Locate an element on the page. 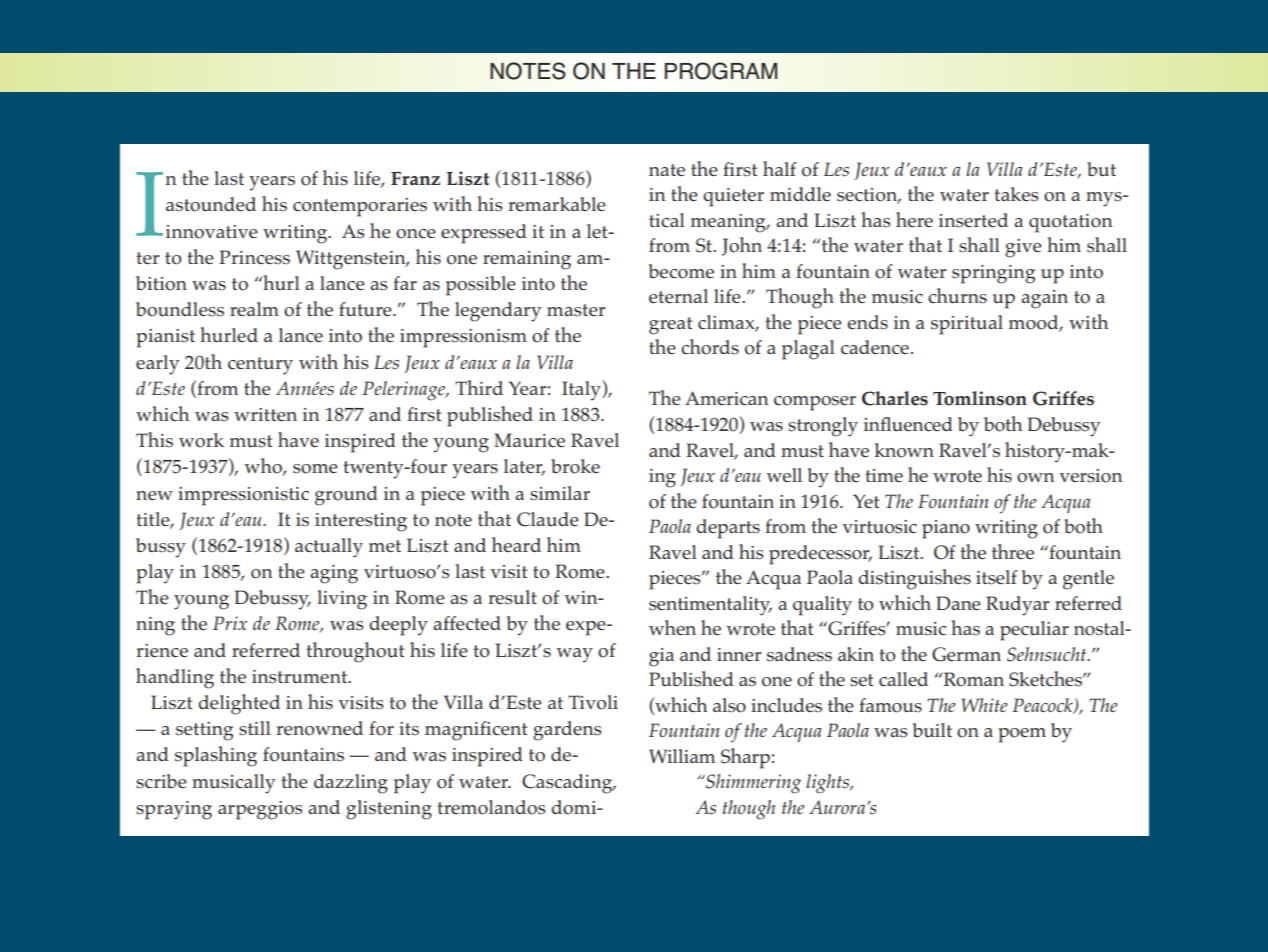  poem is located at coordinates (1022, 735).
